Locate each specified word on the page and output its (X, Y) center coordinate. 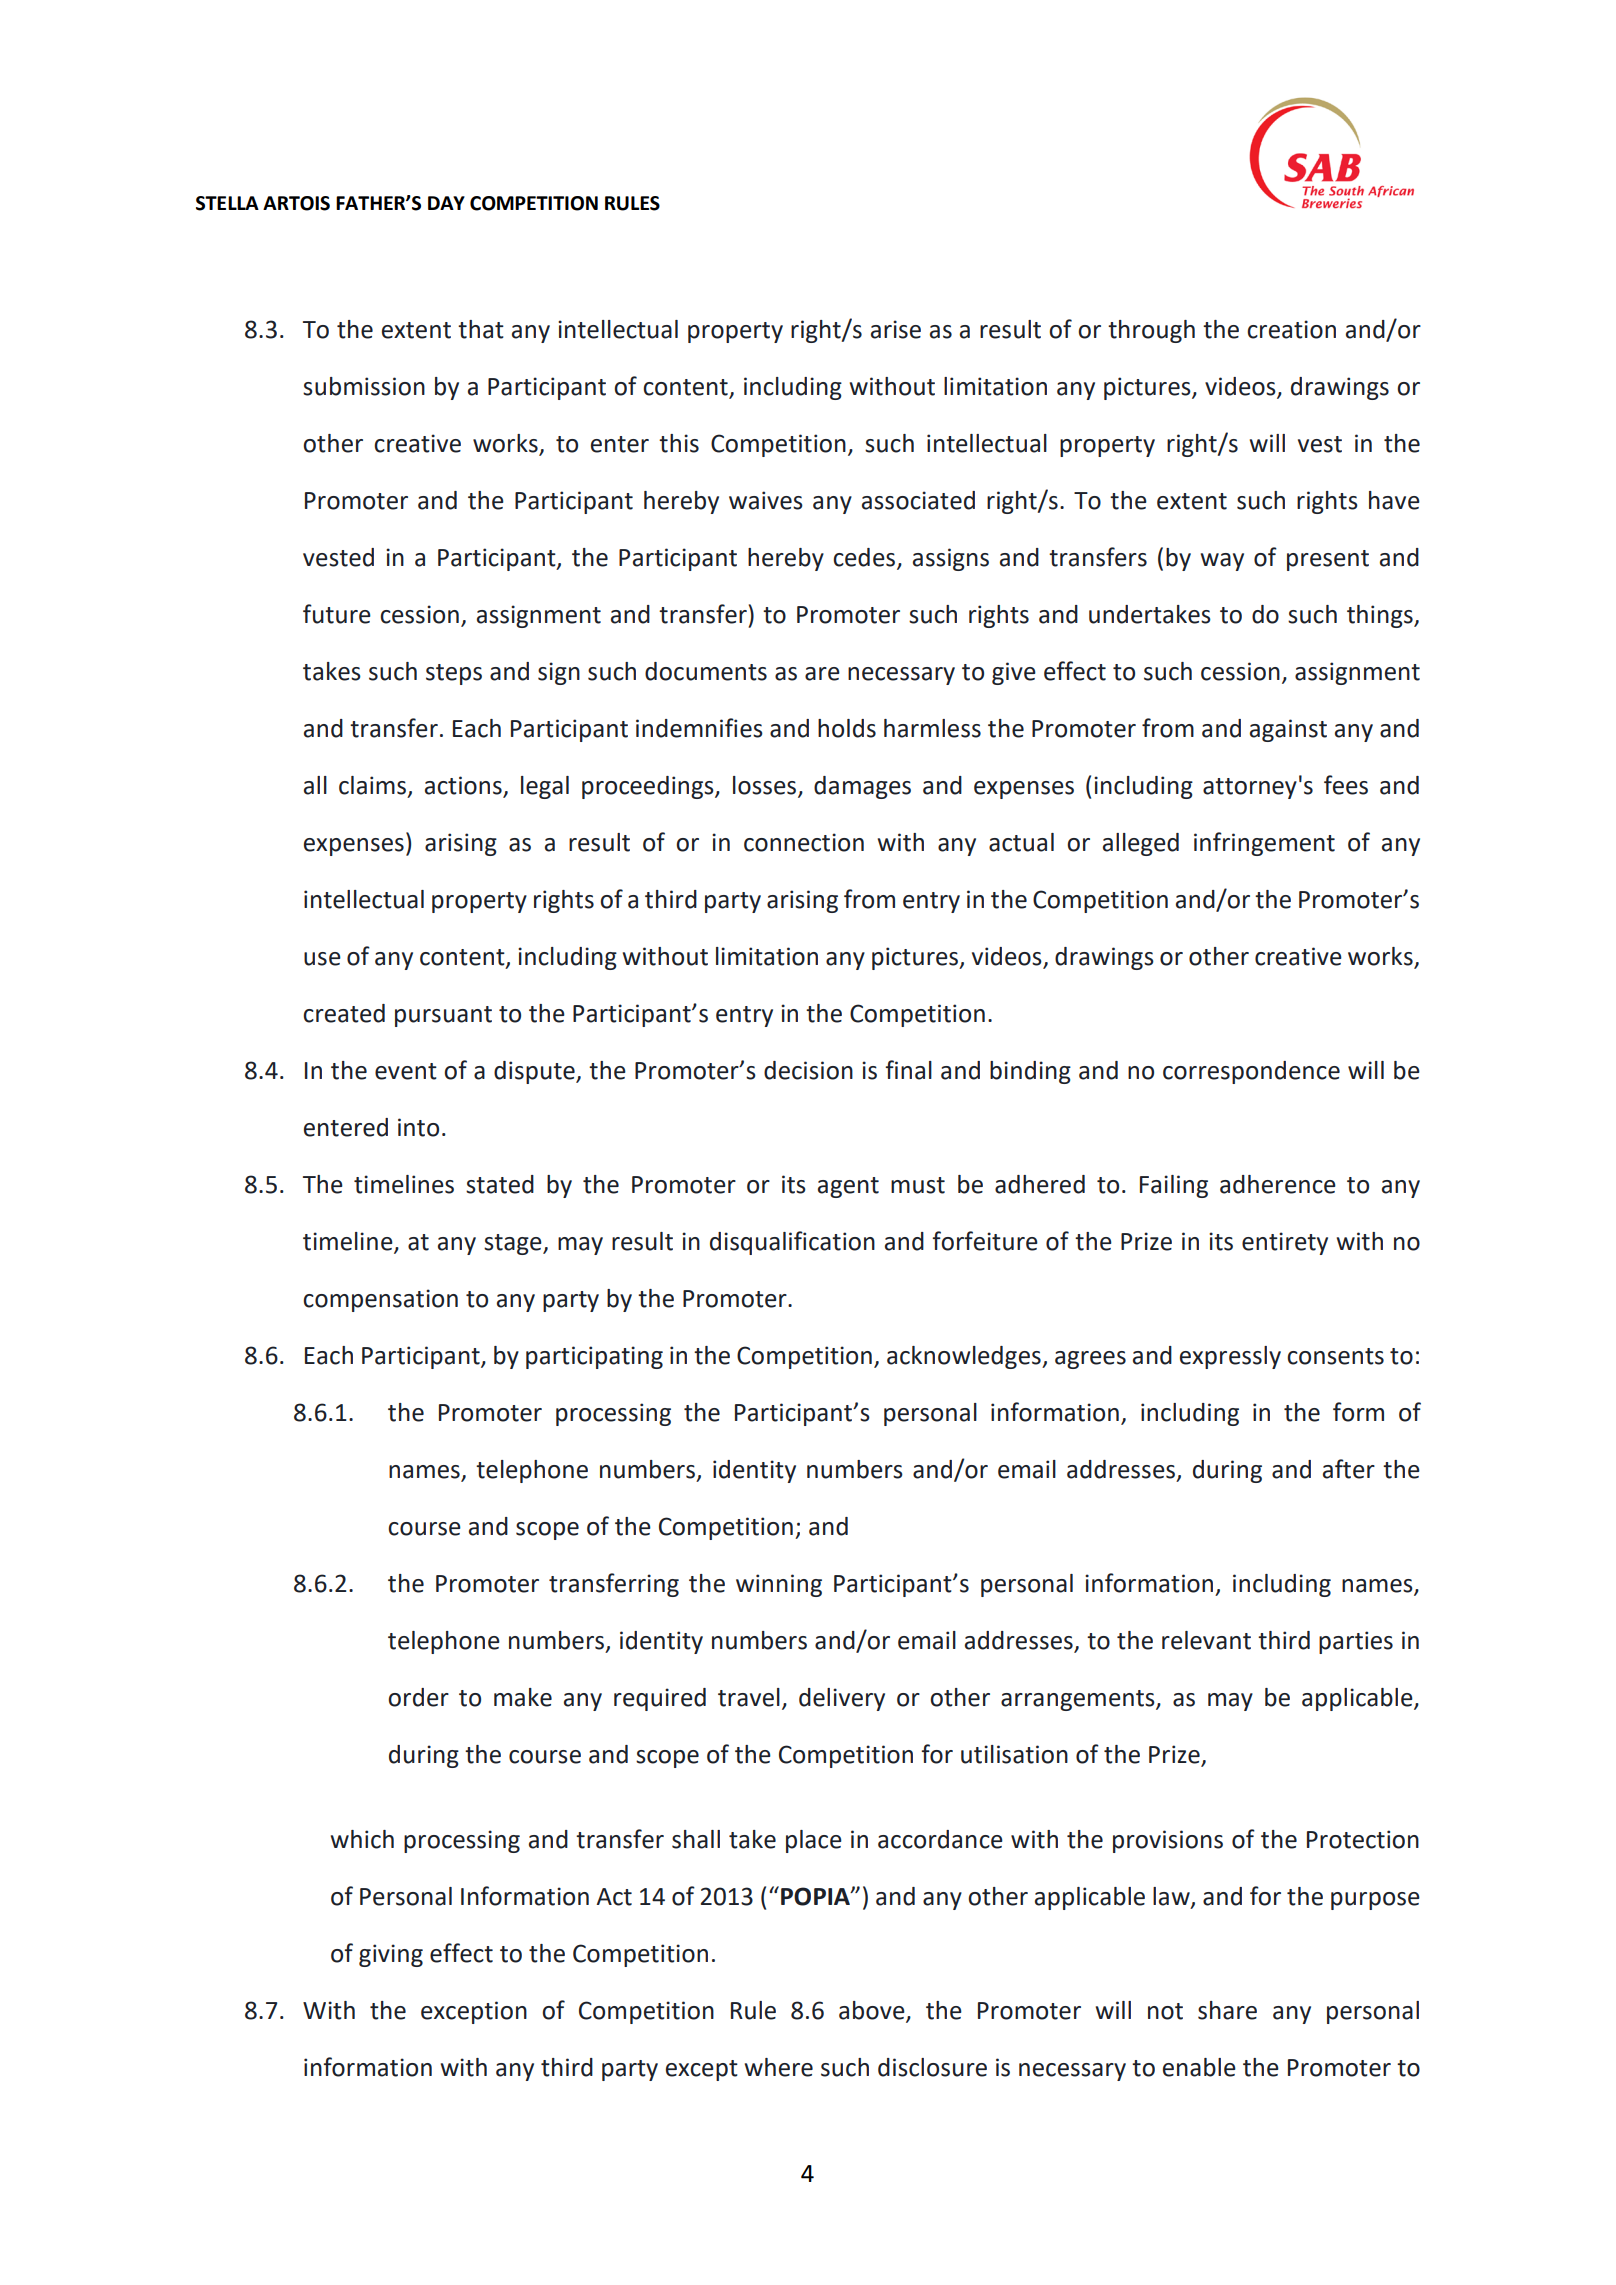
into (418, 1127)
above (873, 2011)
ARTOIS (296, 203)
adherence (1278, 1184)
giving (391, 1955)
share (1227, 2010)
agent (848, 1187)
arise (896, 329)
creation (1291, 329)
